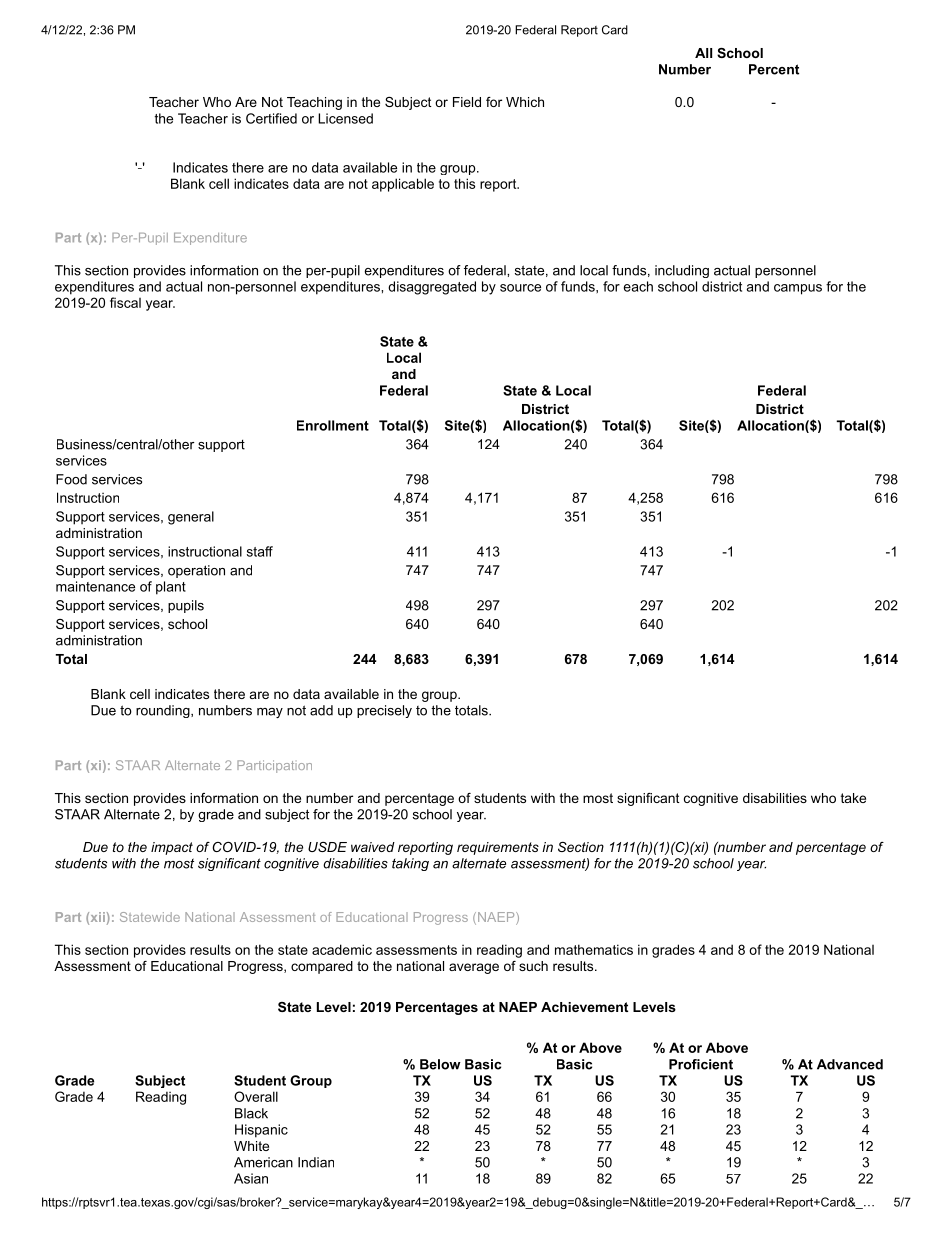 The image size is (952, 1233). I want to click on staff, so click(260, 551).
